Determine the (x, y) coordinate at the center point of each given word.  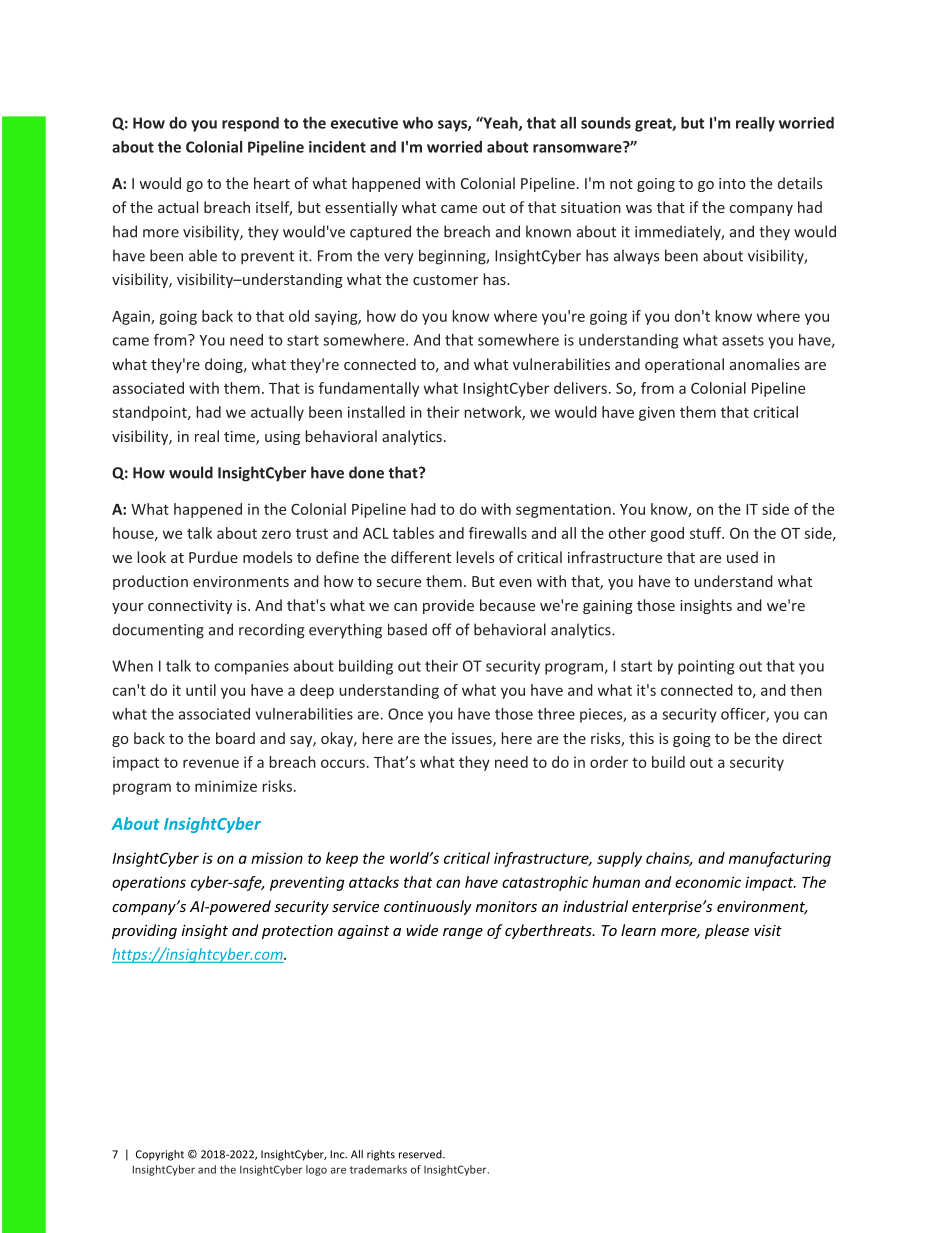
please (727, 931)
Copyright (160, 1155)
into (732, 183)
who (418, 123)
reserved (421, 1154)
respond (250, 124)
